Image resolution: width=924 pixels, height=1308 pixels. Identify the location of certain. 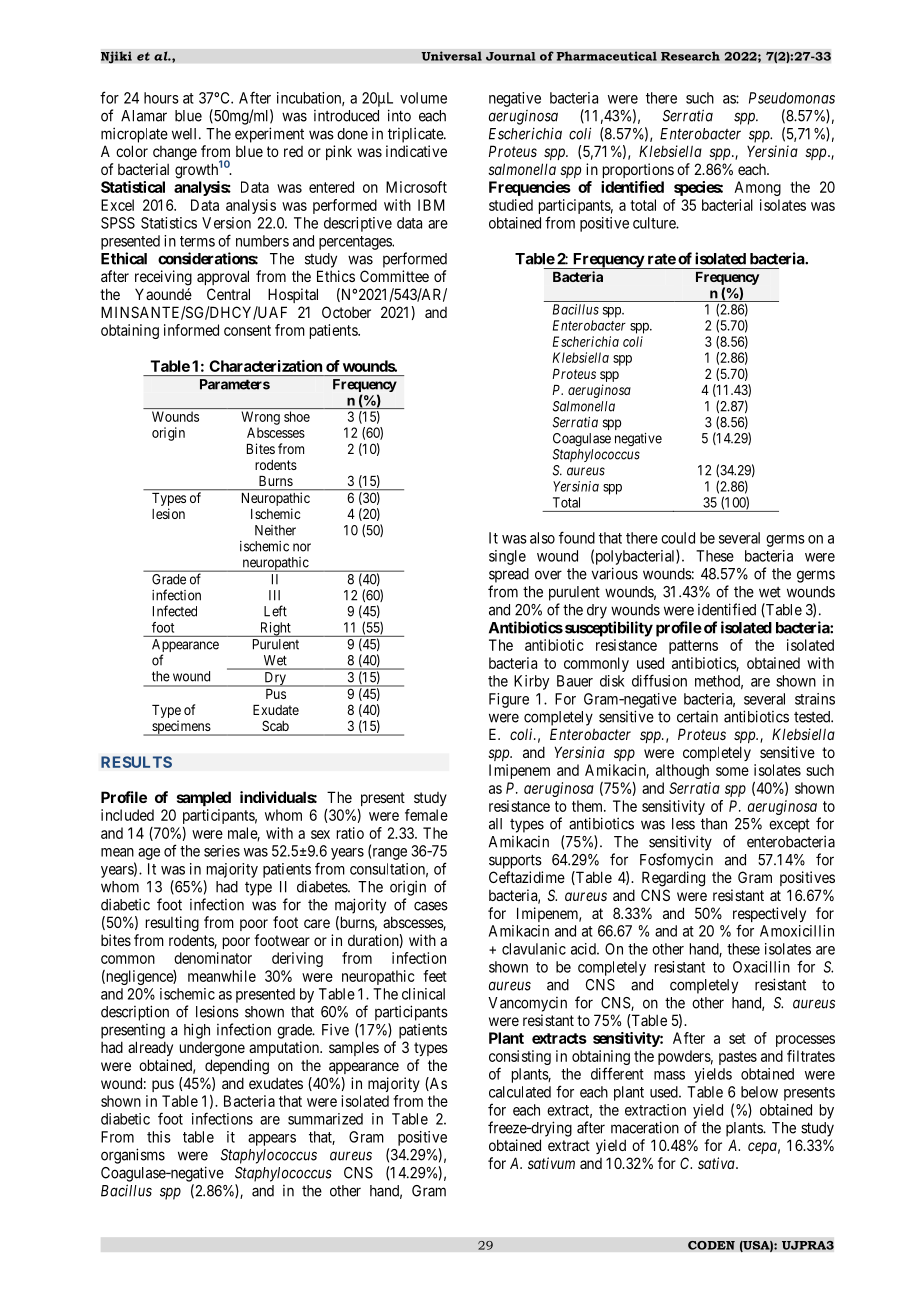
(697, 717).
